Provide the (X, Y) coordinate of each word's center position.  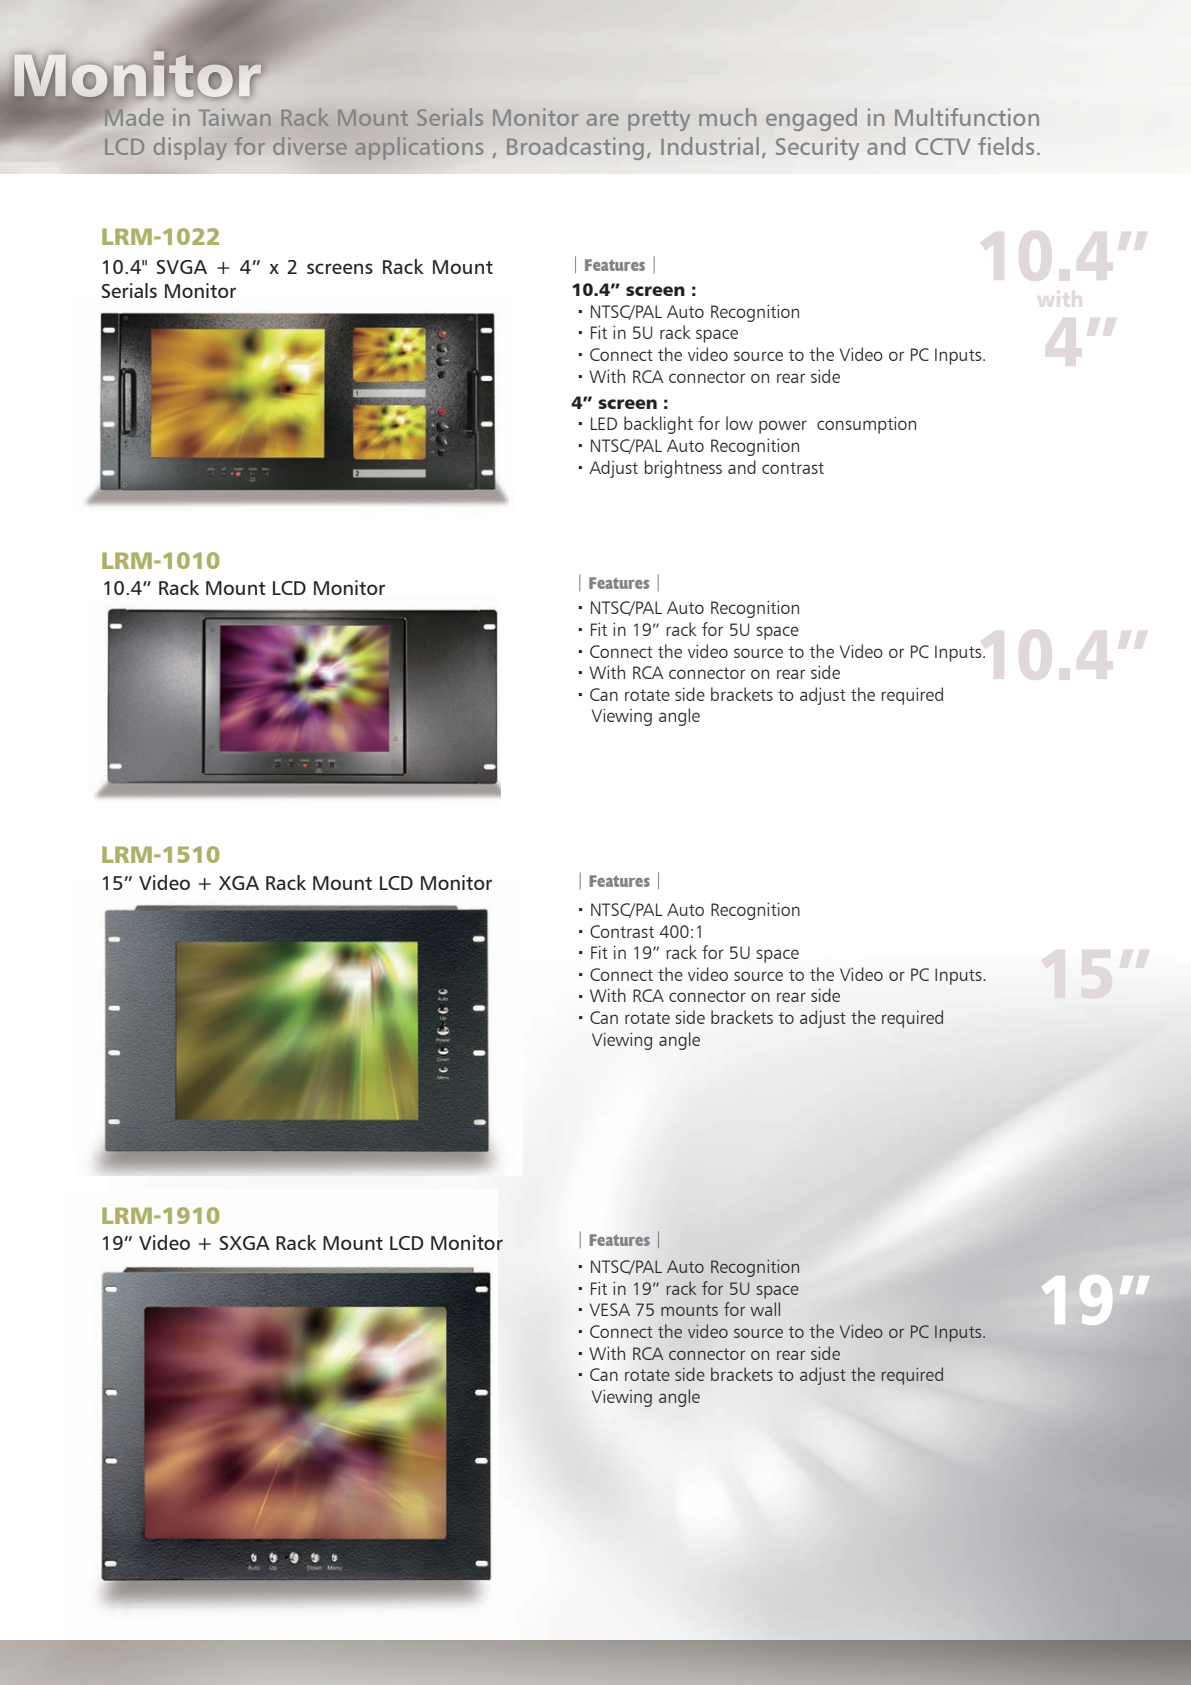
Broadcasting (575, 148)
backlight (658, 425)
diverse (310, 146)
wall (765, 1309)
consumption (866, 425)
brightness (683, 469)
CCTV (942, 146)
